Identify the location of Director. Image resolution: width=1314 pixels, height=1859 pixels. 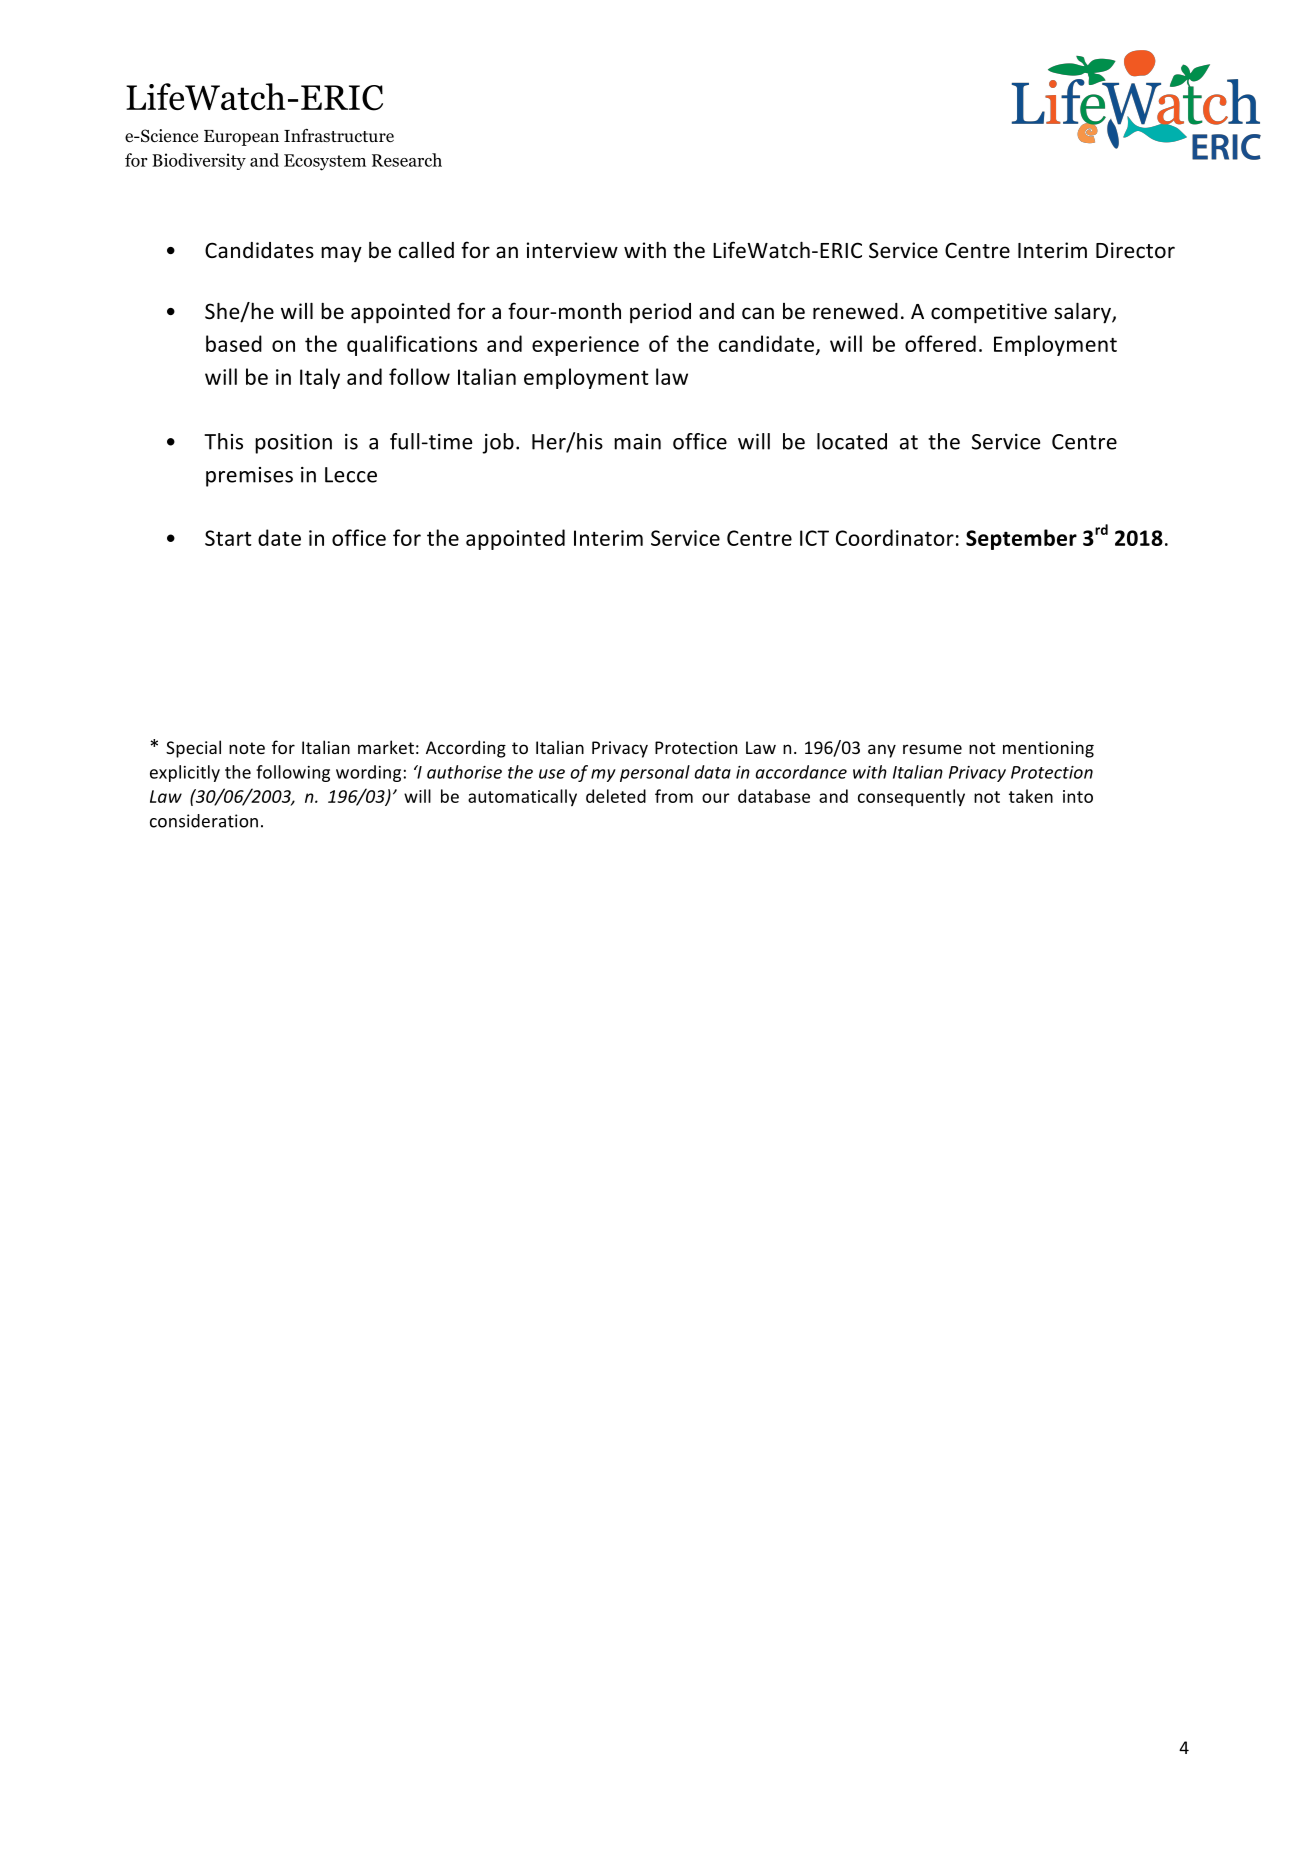
(1135, 250).
